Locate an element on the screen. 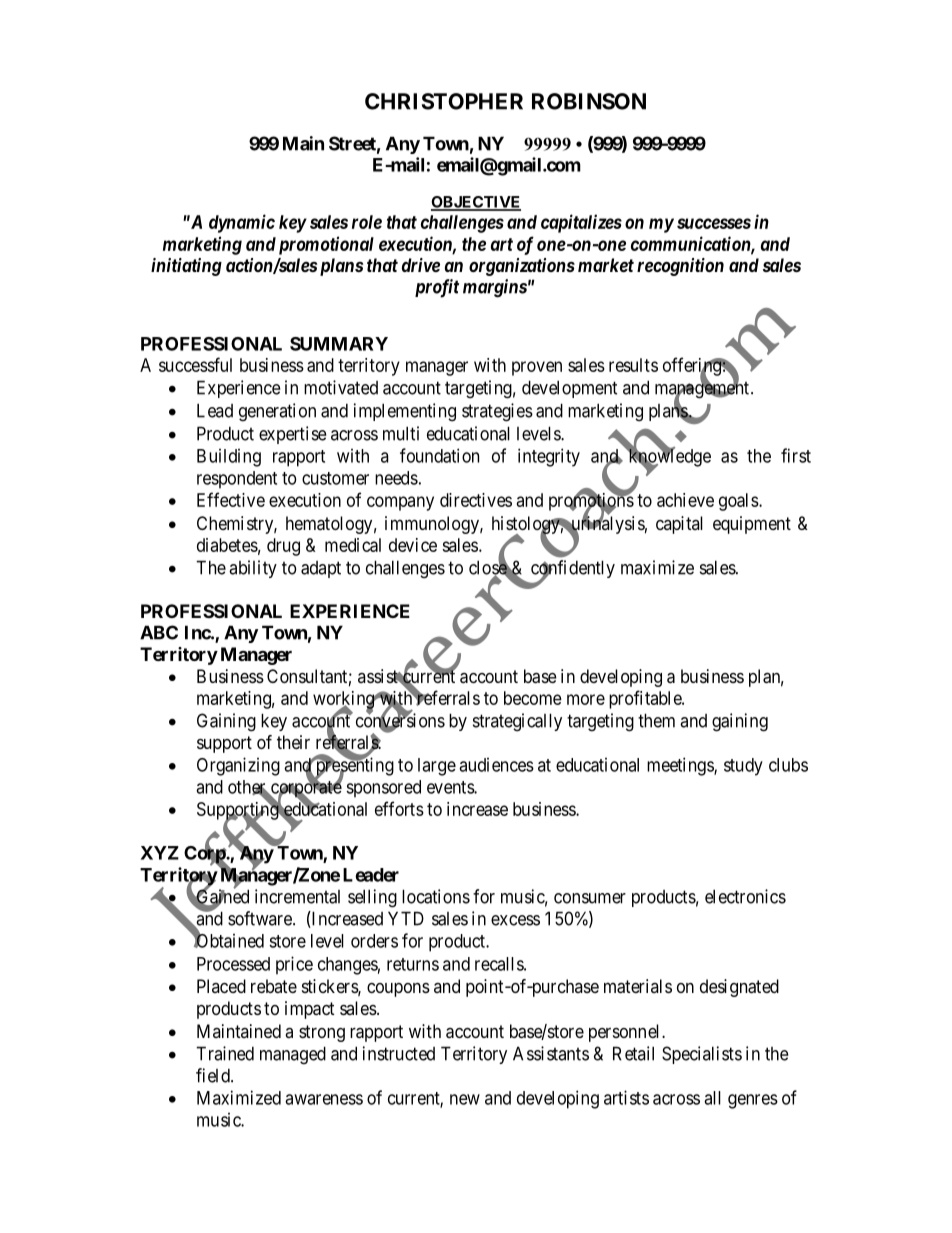 Image resolution: width=952 pixels, height=1233 pixels. CHRISTOPHER is located at coordinates (444, 101).
